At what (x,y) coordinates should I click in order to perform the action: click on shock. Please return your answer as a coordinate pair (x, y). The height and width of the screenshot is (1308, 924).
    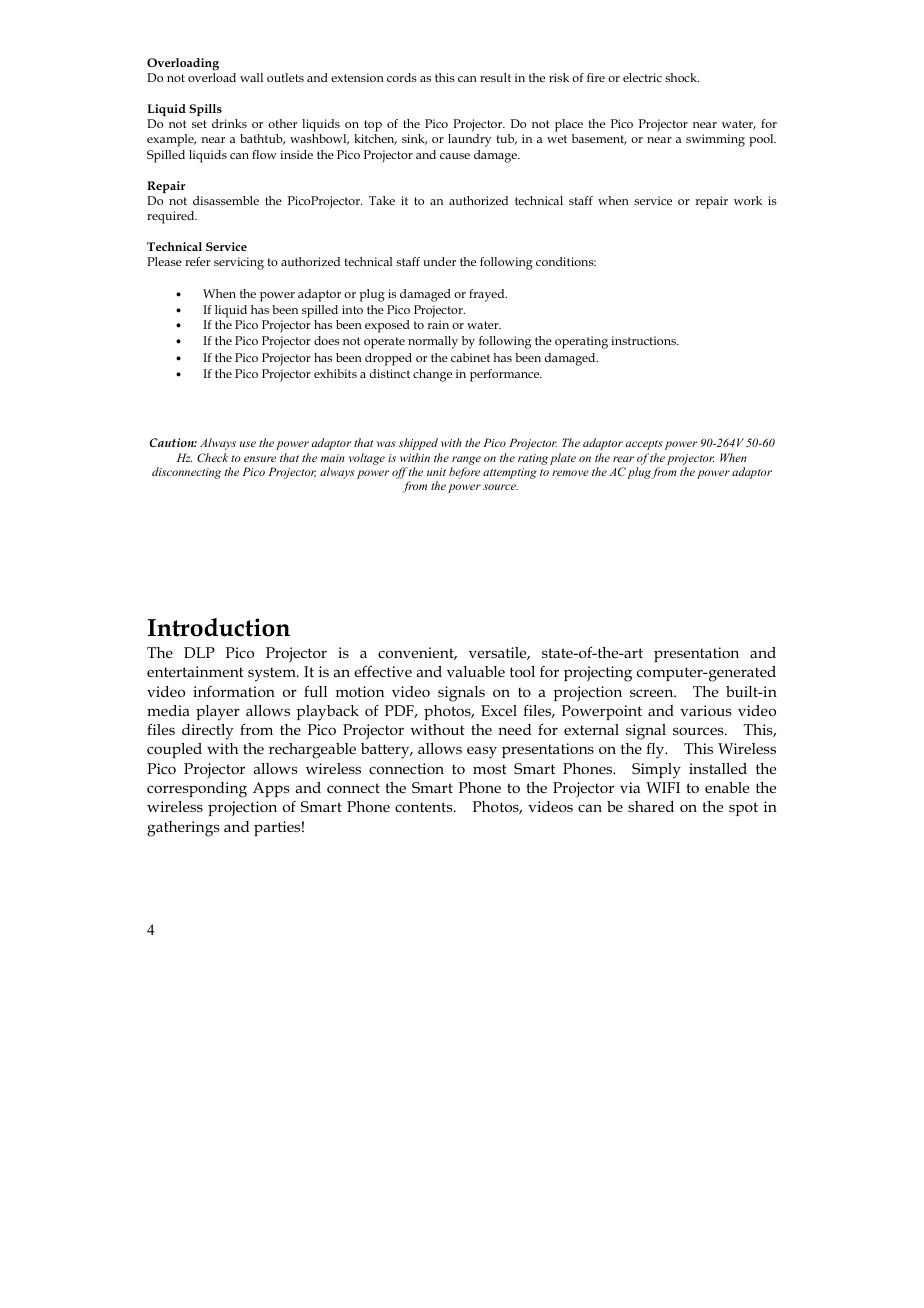
    Looking at the image, I should click on (682, 77).
